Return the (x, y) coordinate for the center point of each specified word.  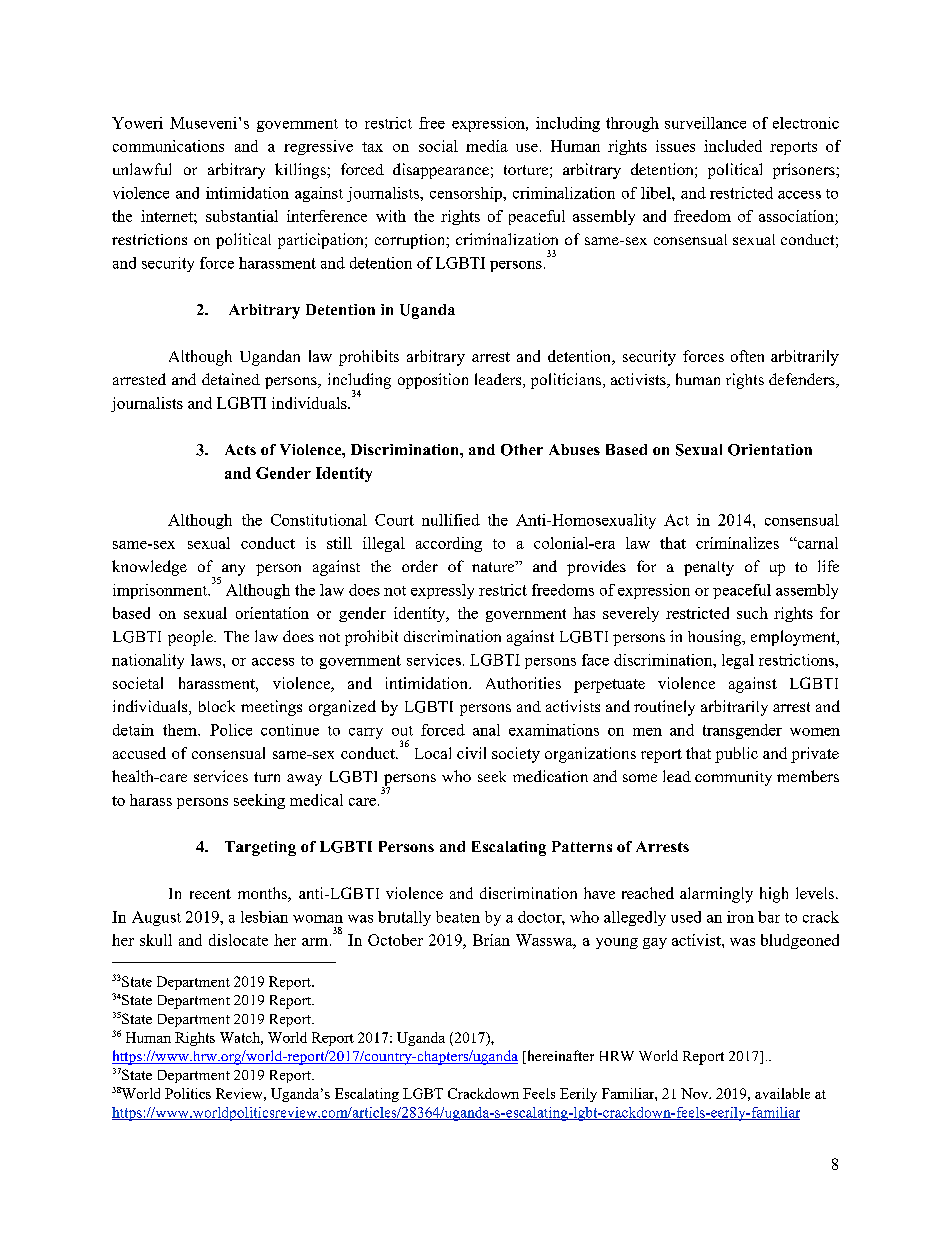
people (191, 638)
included (733, 146)
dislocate (238, 940)
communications (168, 146)
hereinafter (559, 1057)
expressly (442, 591)
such (752, 613)
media (487, 146)
